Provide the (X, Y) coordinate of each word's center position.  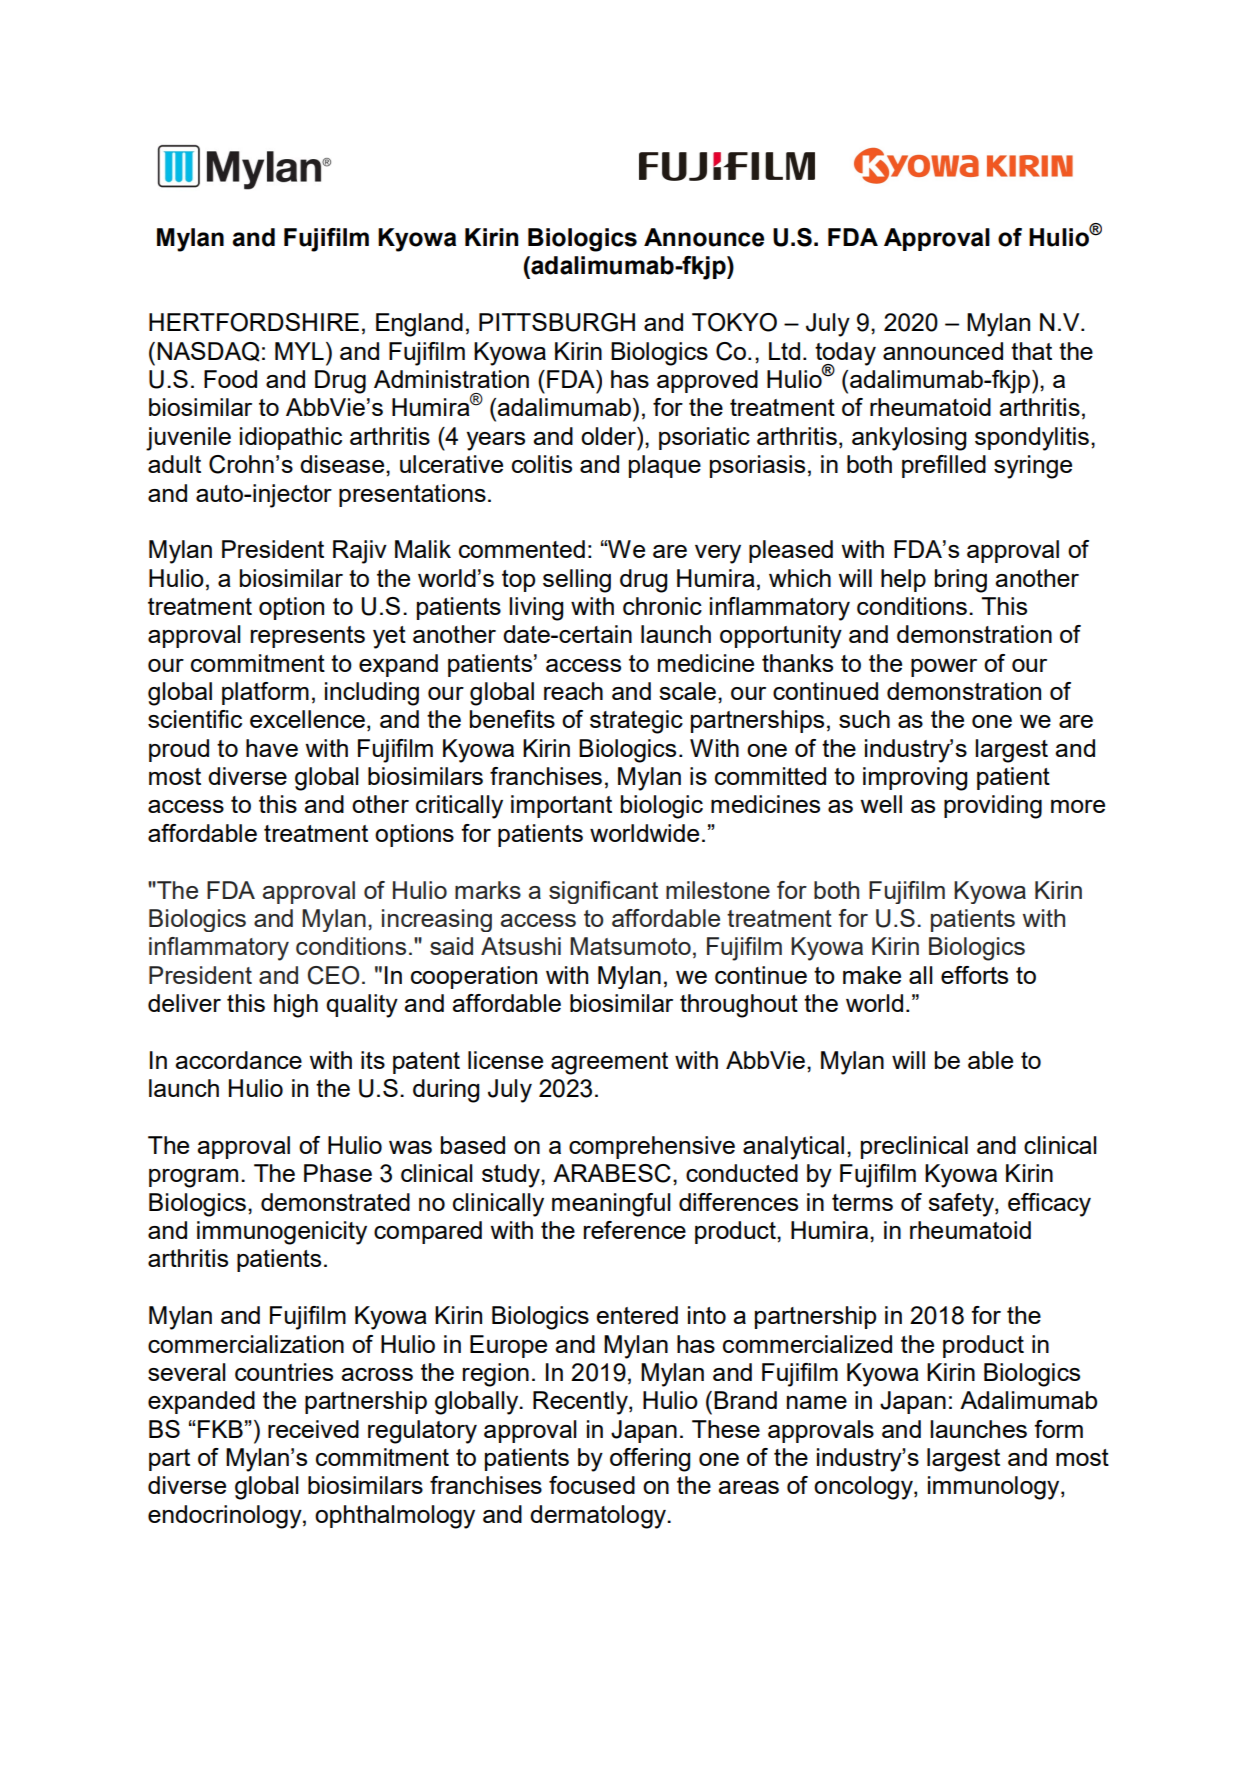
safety (962, 1205)
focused (592, 1485)
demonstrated (335, 1202)
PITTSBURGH (557, 322)
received (313, 1429)
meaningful (611, 1205)
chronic (662, 606)
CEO (333, 975)
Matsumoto (630, 946)
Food (230, 379)
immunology (995, 1488)
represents (308, 637)
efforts (974, 975)
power (944, 668)
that (1031, 351)
